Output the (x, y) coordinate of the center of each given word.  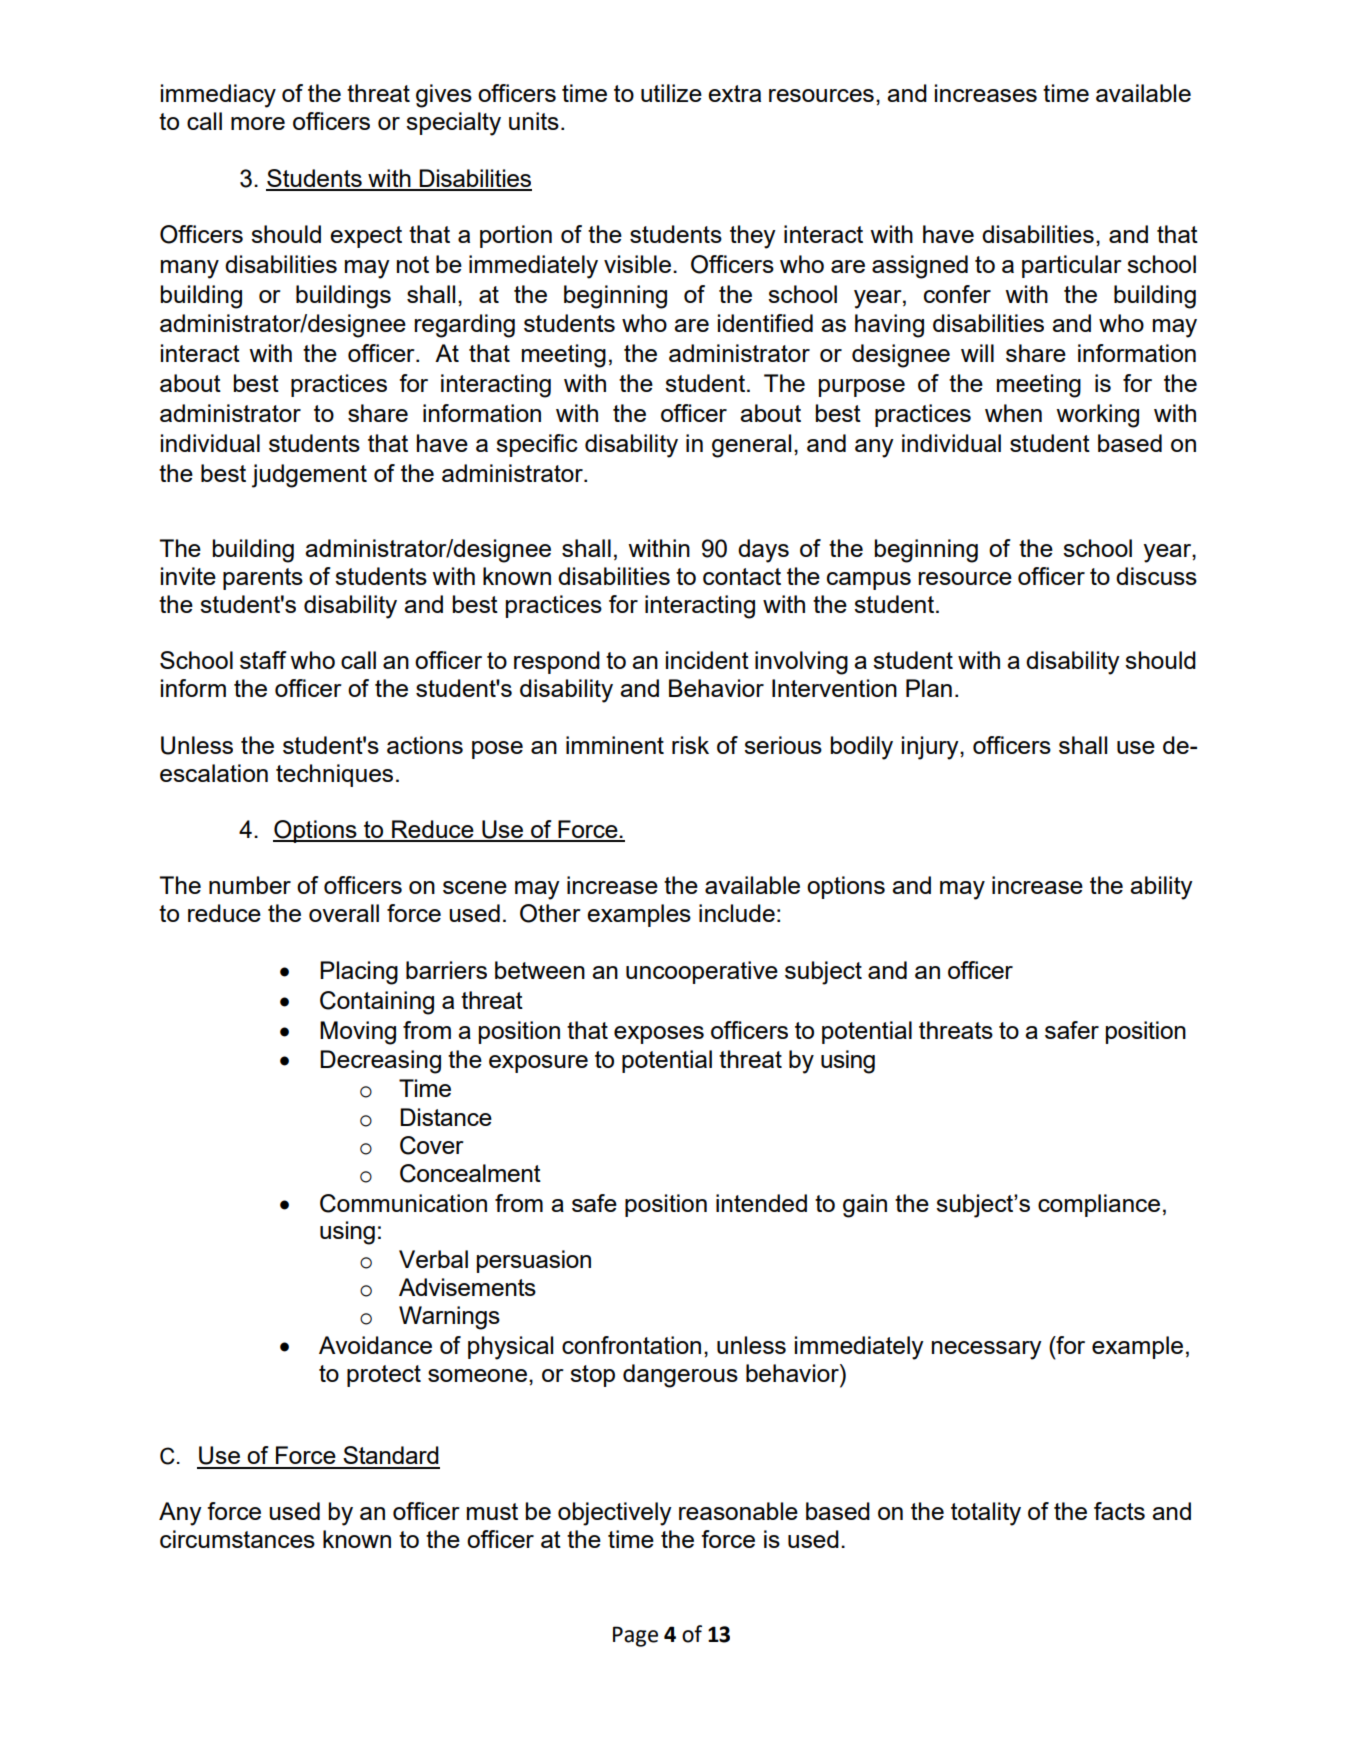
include (737, 913)
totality (986, 1514)
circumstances (237, 1539)
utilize (671, 93)
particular (1072, 266)
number (250, 885)
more (258, 123)
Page (635, 1636)
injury (931, 748)
